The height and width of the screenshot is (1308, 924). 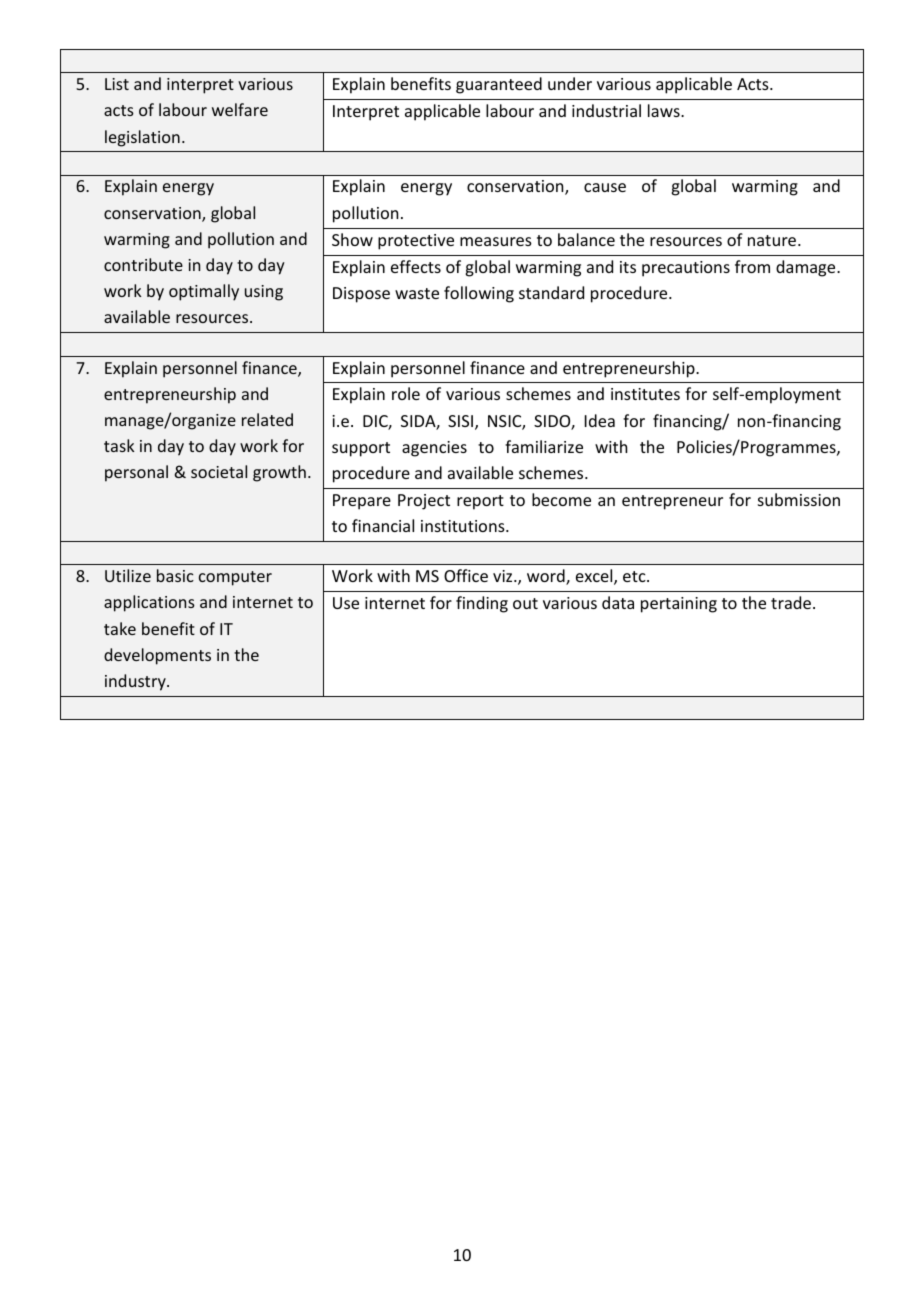 I want to click on pertaining, so click(x=679, y=605).
